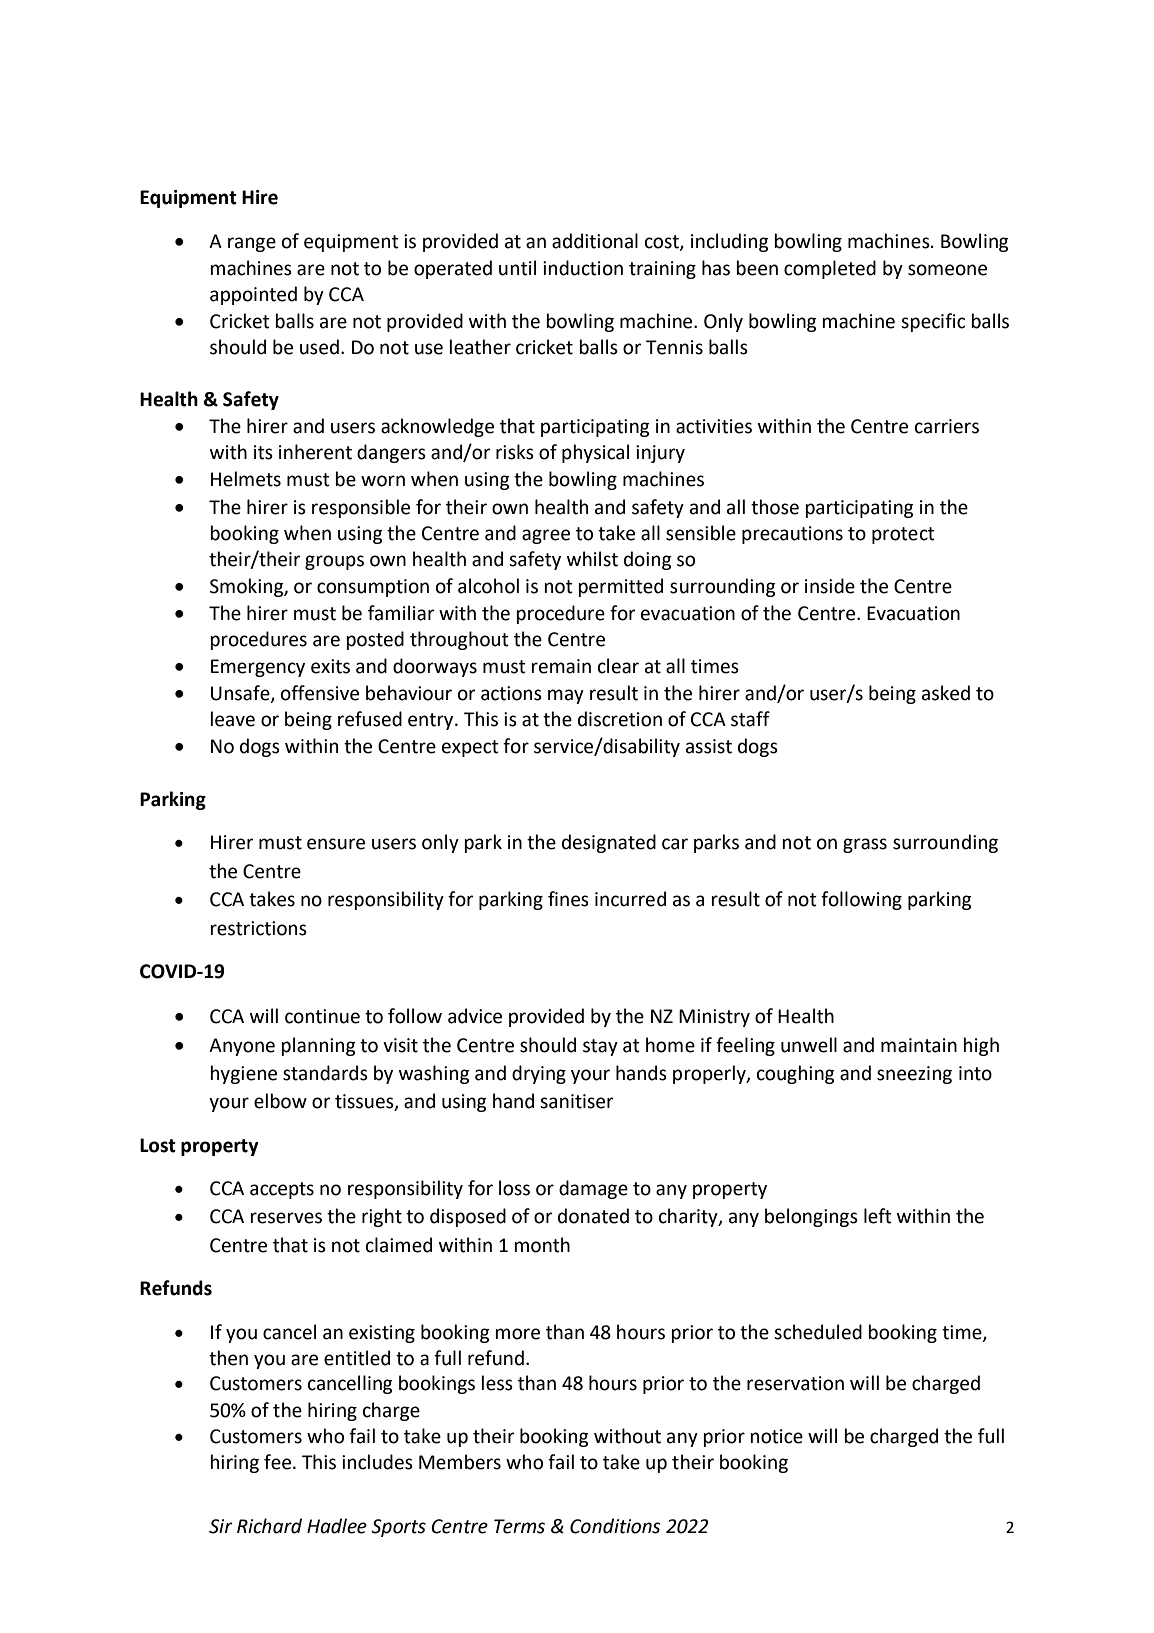 The image size is (1154, 1633). What do you see at coordinates (269, 1526) in the screenshot?
I see `Richard` at bounding box center [269, 1526].
